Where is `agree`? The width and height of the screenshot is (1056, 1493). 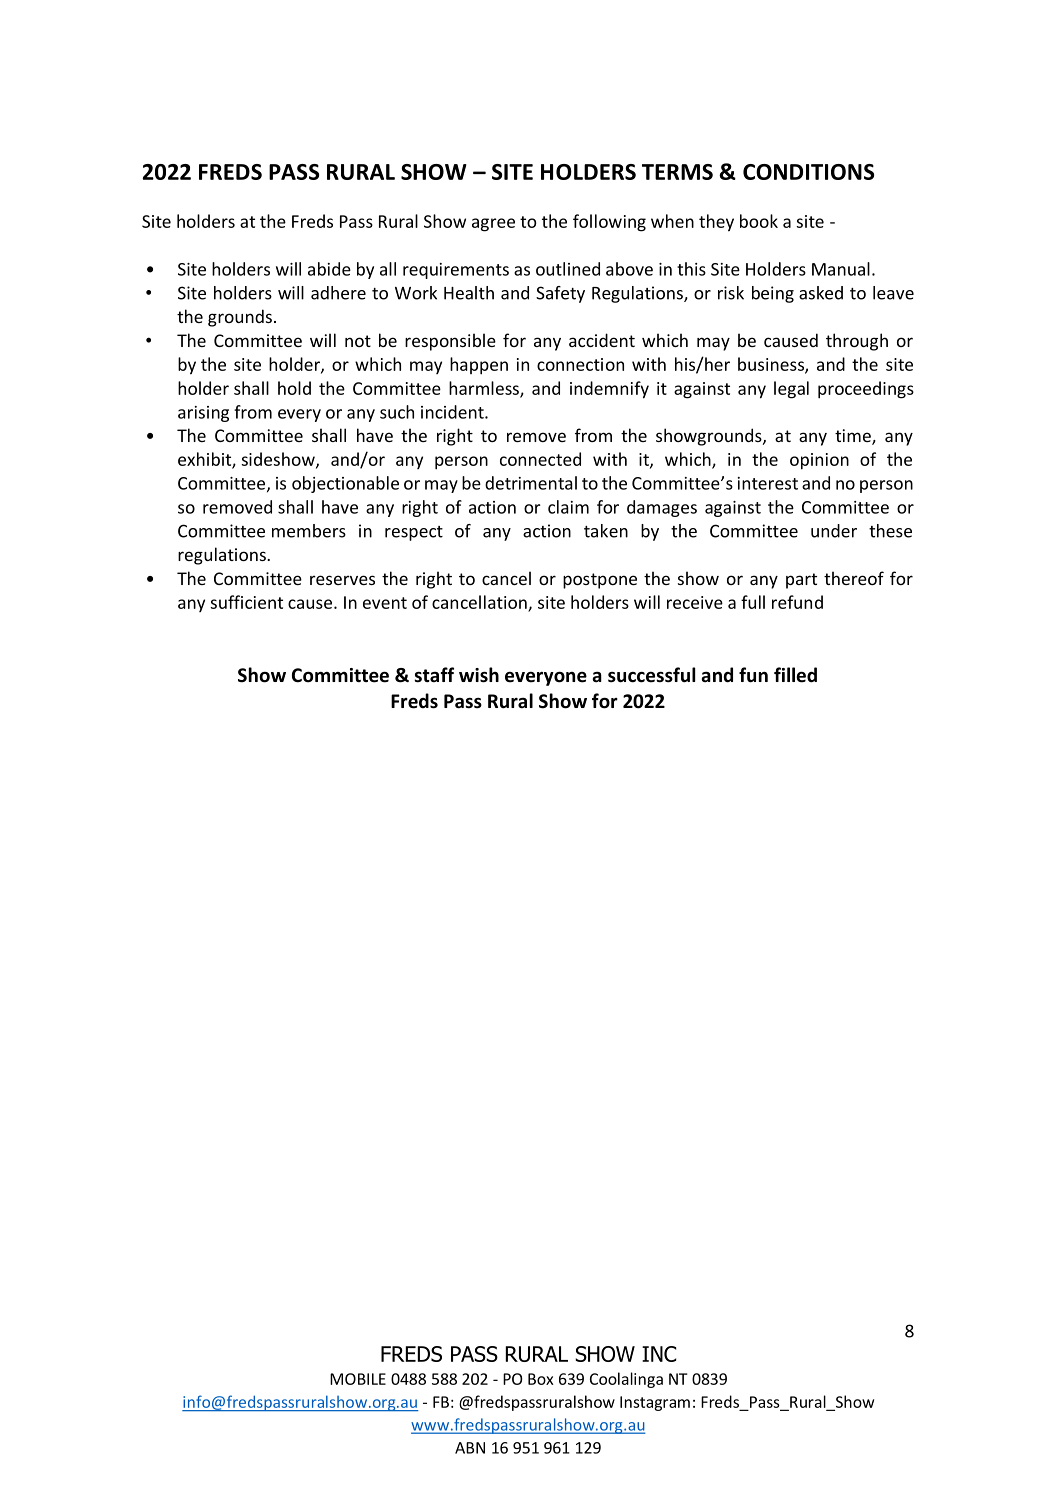 agree is located at coordinates (493, 225).
